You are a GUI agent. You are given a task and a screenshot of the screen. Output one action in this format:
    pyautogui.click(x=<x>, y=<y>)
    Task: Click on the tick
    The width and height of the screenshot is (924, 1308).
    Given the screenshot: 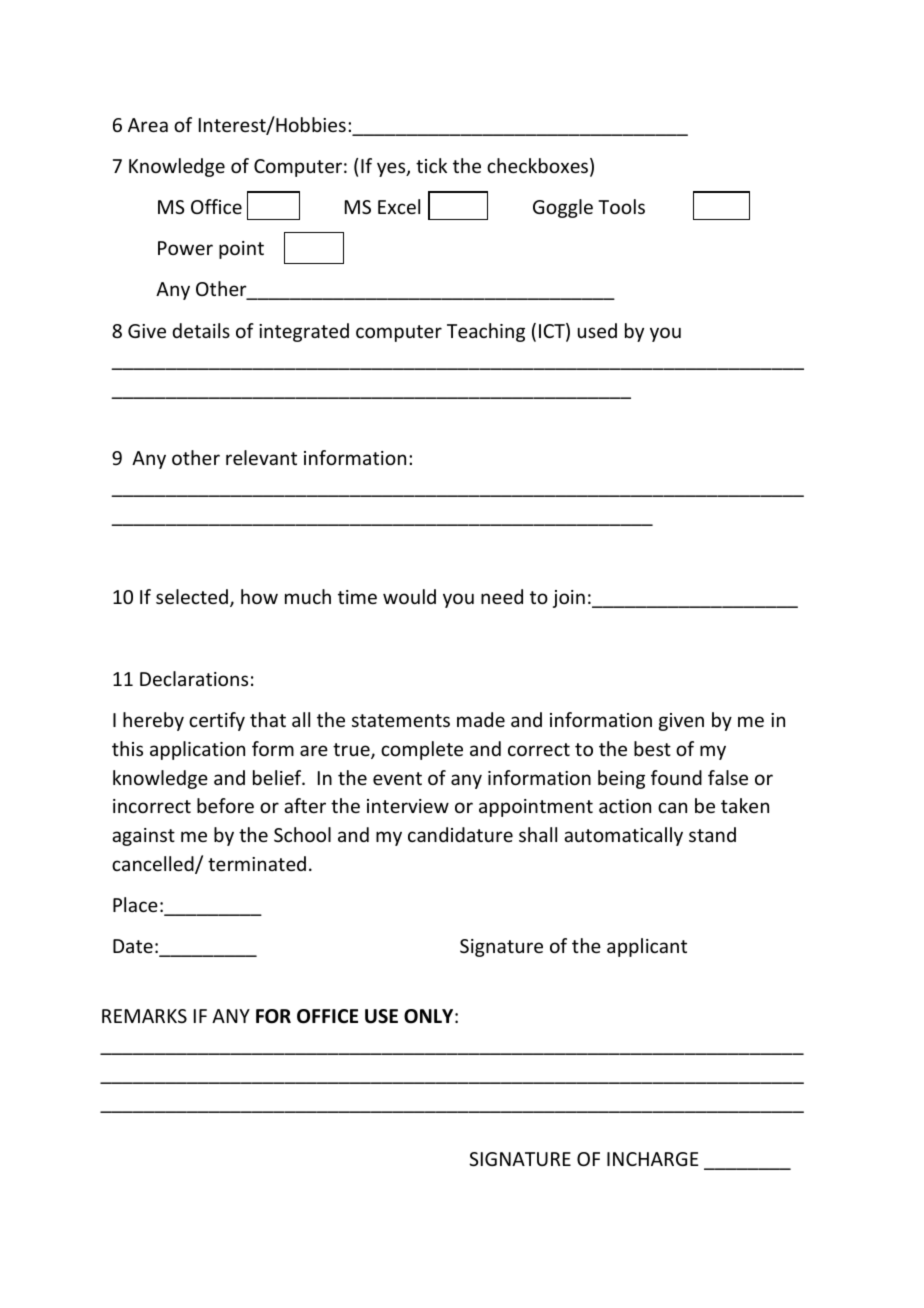 What is the action you would take?
    pyautogui.click(x=431, y=165)
